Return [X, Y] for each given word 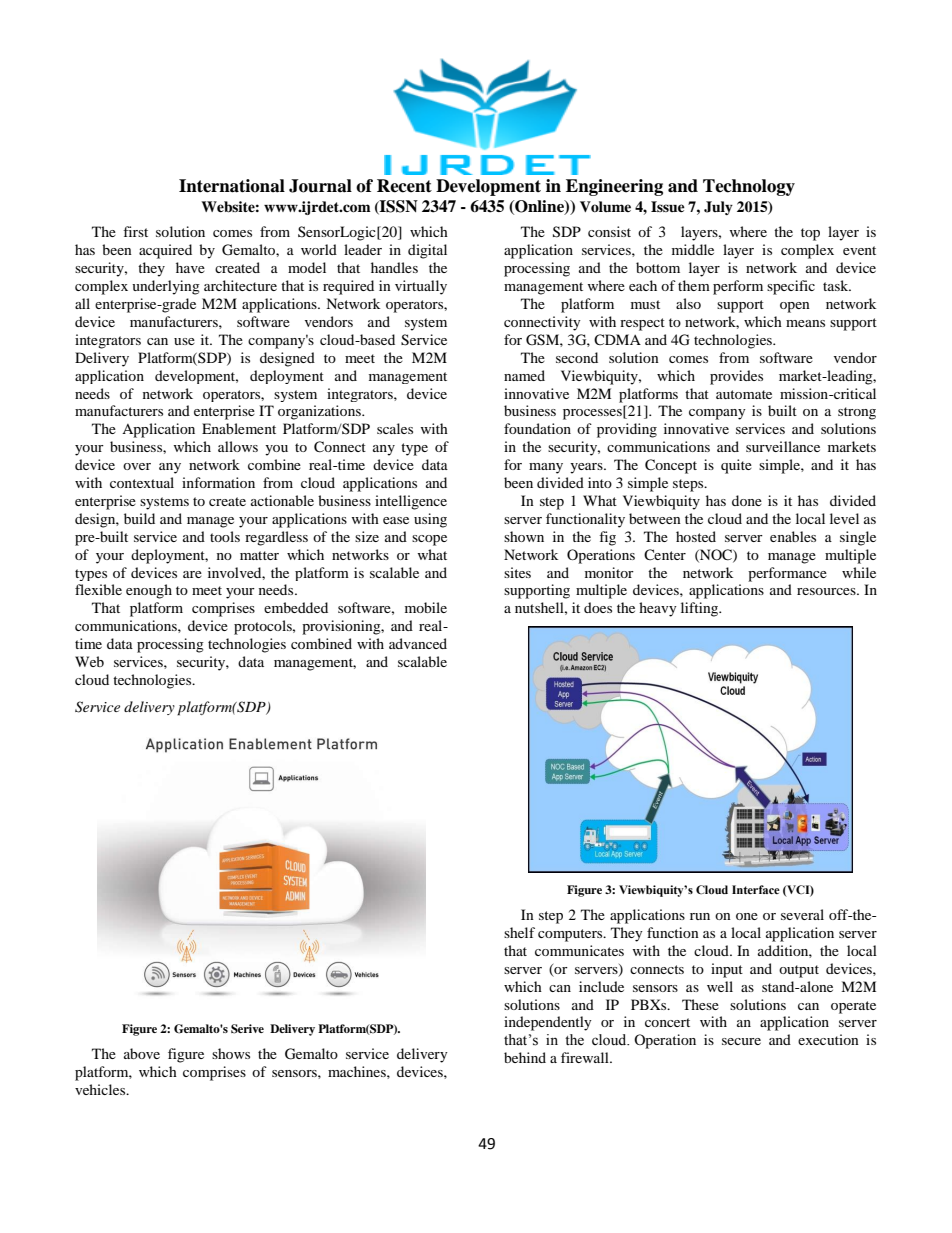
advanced [418, 643]
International [232, 186]
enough [149, 591]
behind [525, 1057]
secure [741, 1041]
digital [427, 251]
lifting [701, 609]
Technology [749, 187]
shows [231, 1053]
